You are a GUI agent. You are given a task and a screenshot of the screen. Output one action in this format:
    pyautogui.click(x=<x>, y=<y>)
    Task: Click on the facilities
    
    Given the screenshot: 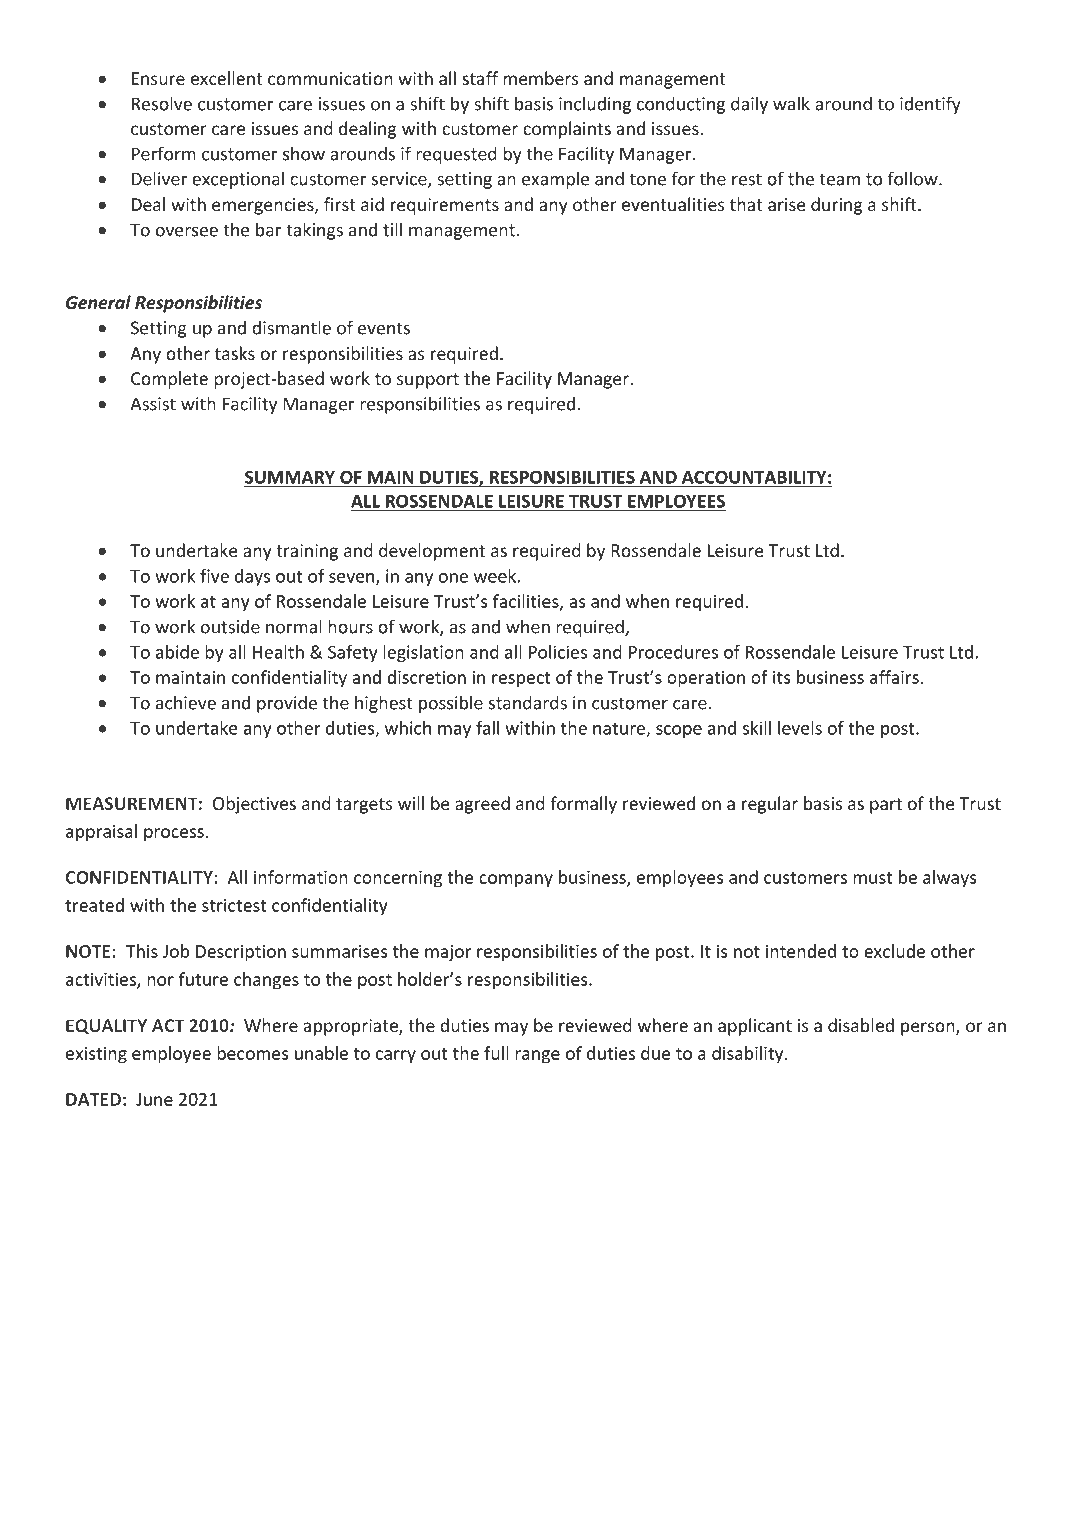 What is the action you would take?
    pyautogui.click(x=527, y=602)
